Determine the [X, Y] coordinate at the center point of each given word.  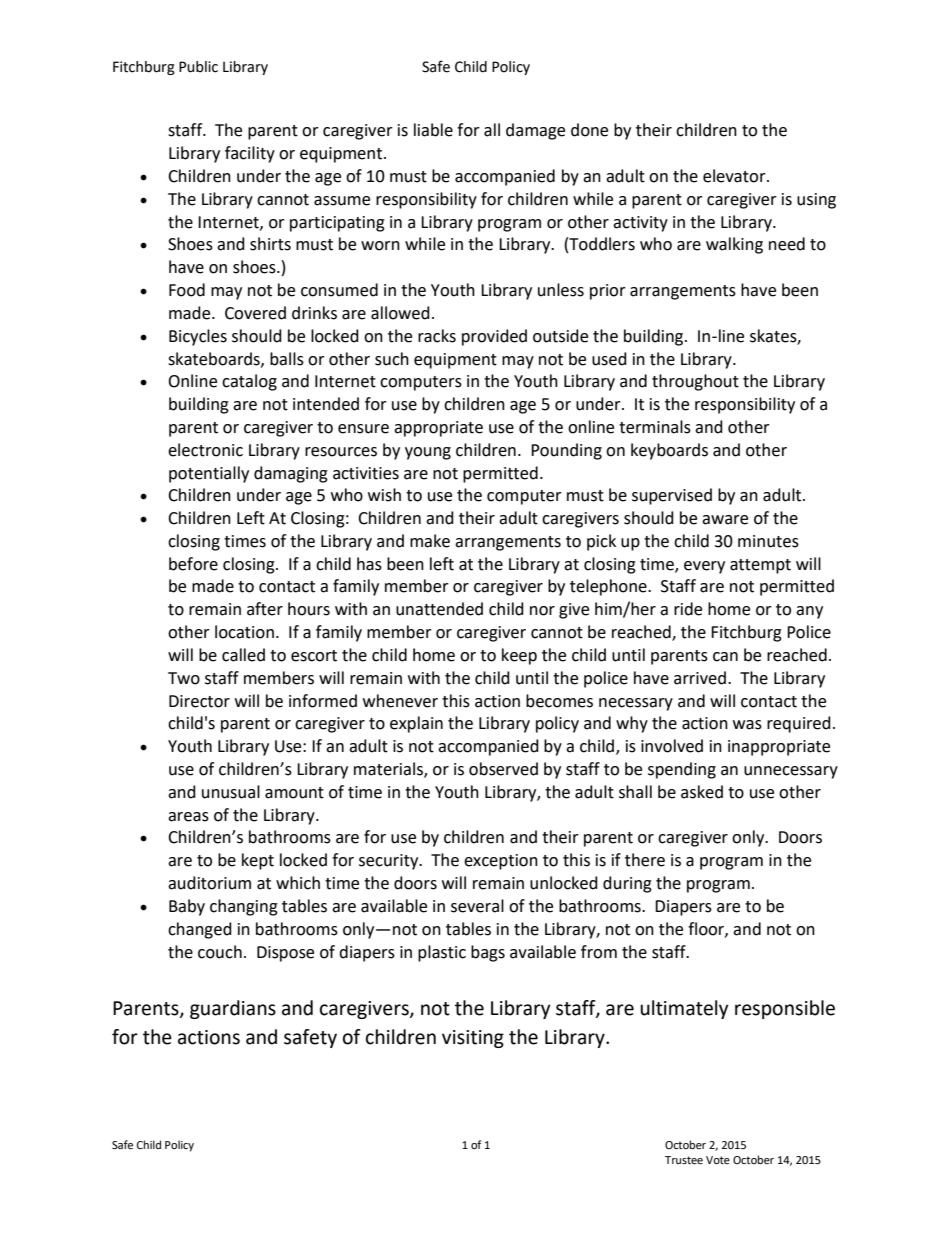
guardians [233, 1009]
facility [250, 154]
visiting [473, 1039]
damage [535, 131]
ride [688, 609]
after [265, 609]
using [816, 201]
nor [542, 611]
